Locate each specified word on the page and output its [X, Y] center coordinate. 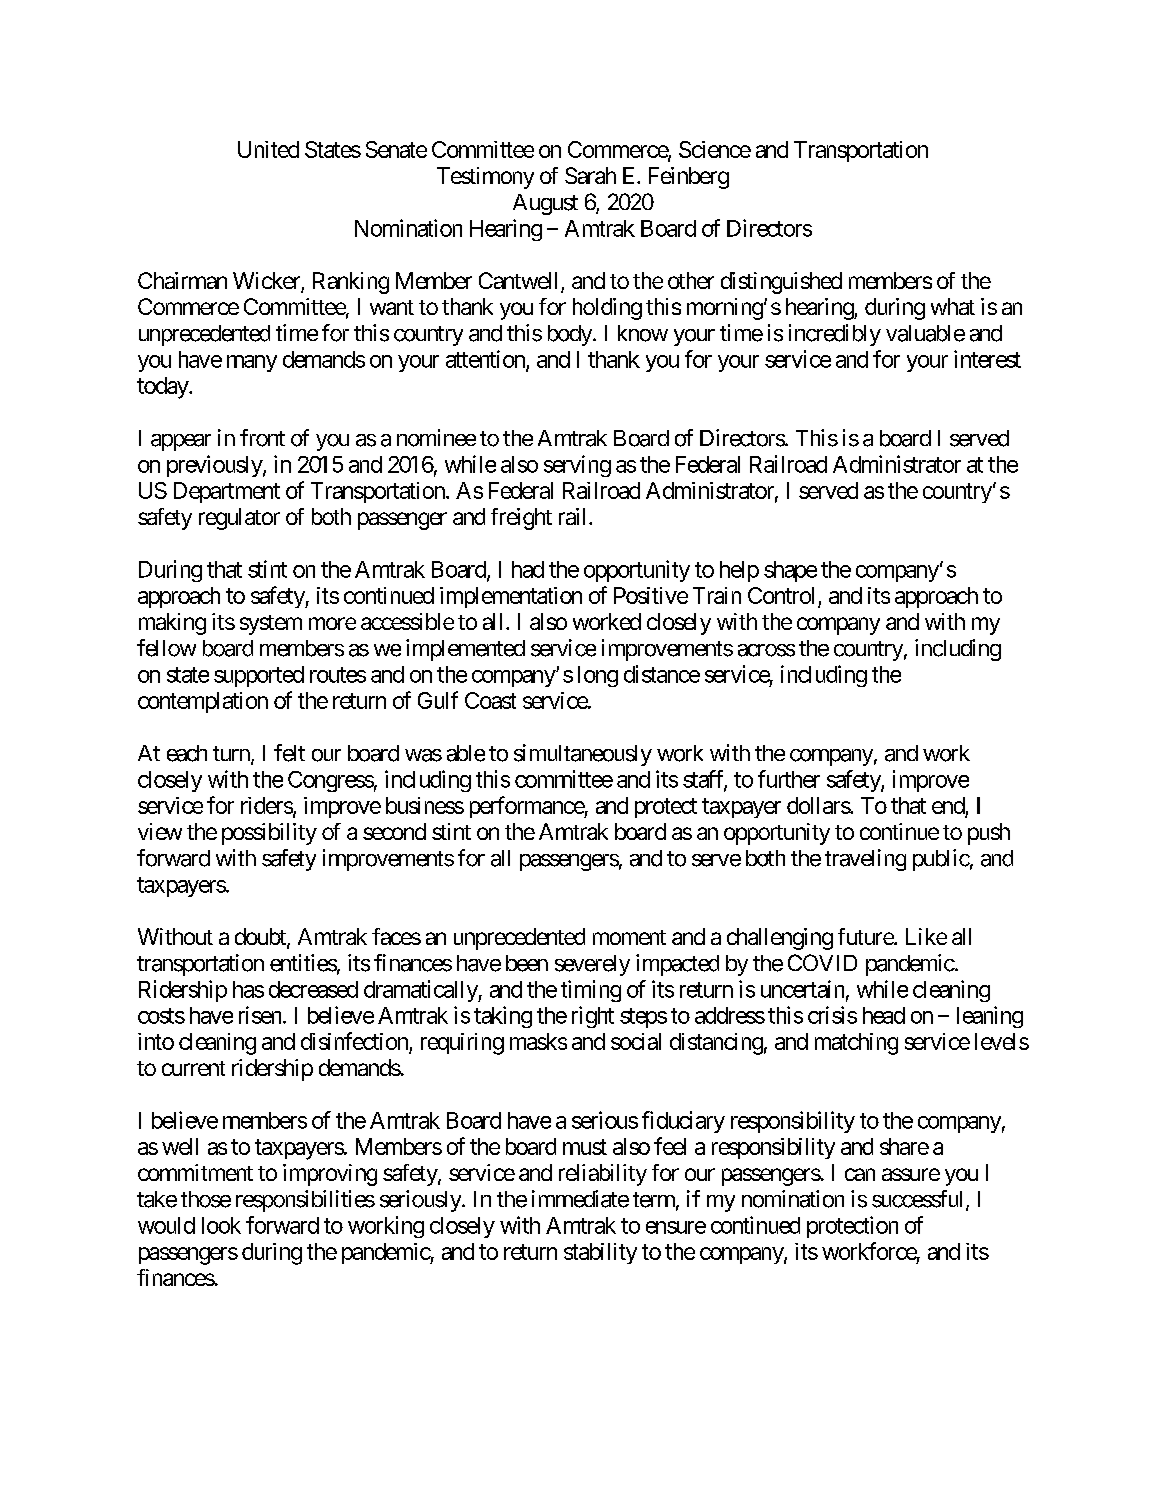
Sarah [590, 175]
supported [259, 676]
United [268, 149]
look [221, 1225]
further [789, 779]
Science [715, 149]
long [598, 676]
